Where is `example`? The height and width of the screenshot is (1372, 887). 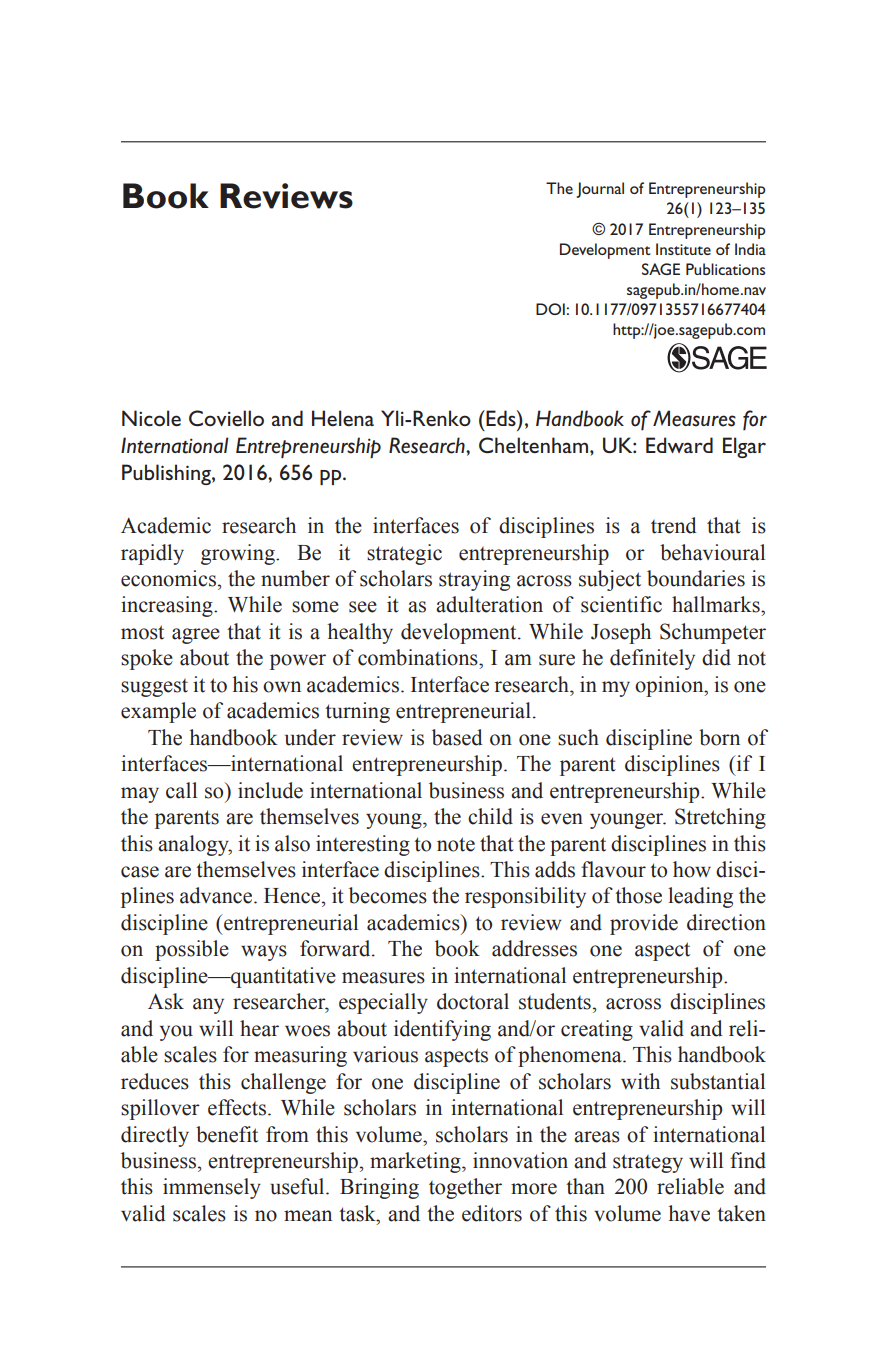 example is located at coordinates (158, 712).
